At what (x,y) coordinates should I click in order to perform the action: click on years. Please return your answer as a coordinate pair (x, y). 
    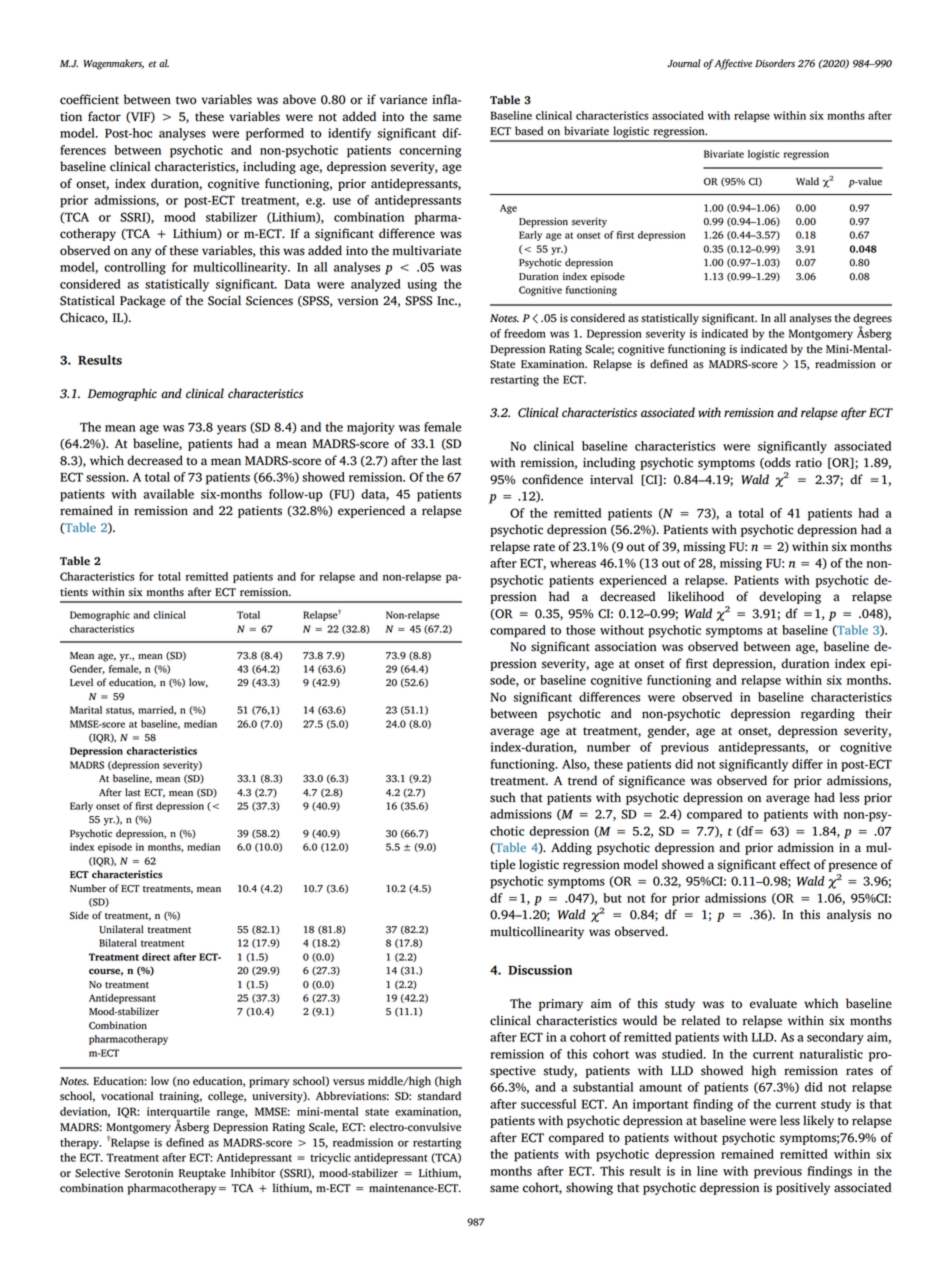
    Looking at the image, I should click on (231, 430).
